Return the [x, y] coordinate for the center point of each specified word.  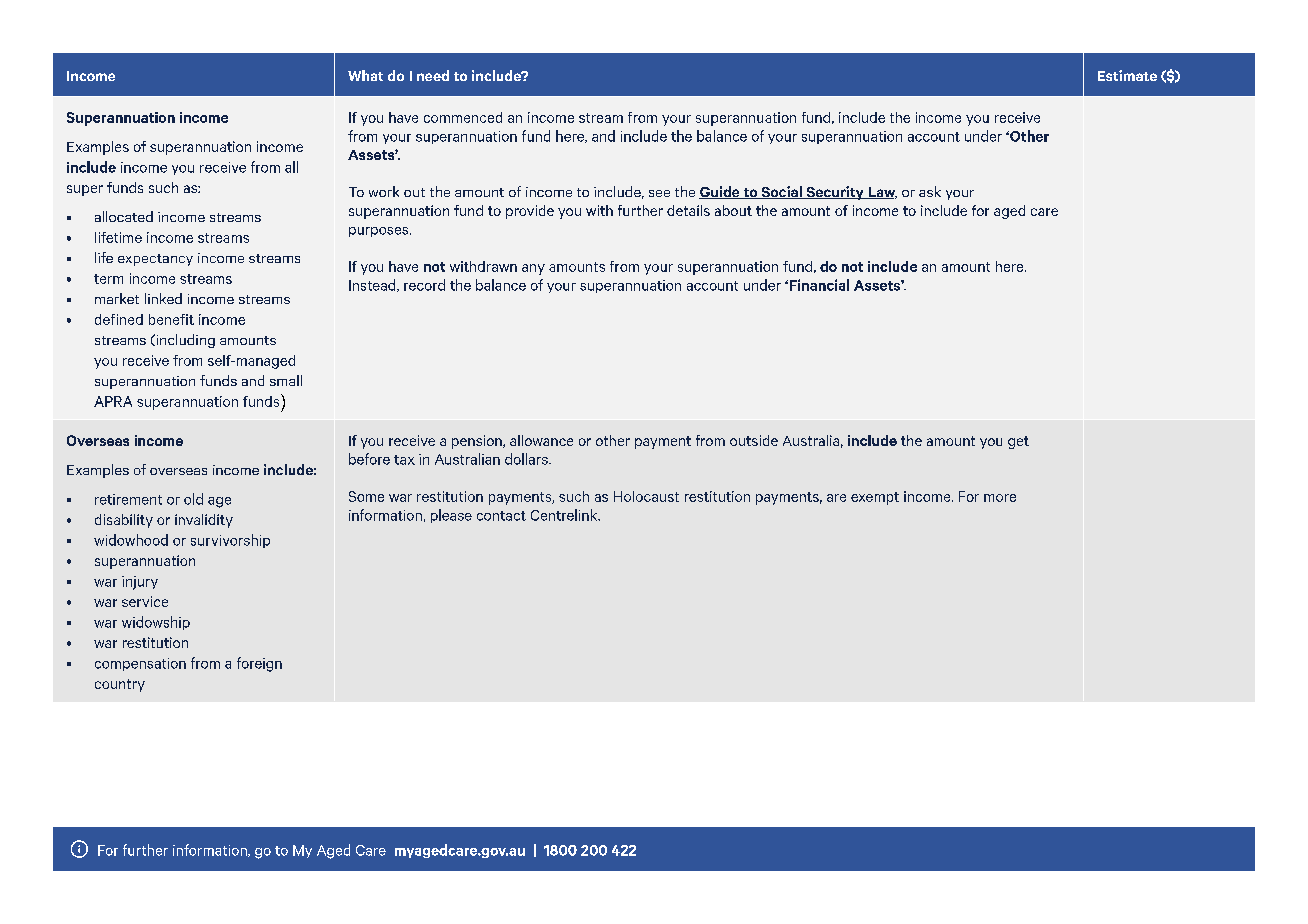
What [365, 75]
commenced [463, 117]
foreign [259, 664]
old [193, 499]
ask [930, 191]
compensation [140, 664]
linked [163, 298]
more [1000, 498]
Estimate [1127, 75]
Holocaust [646, 496]
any [533, 269]
